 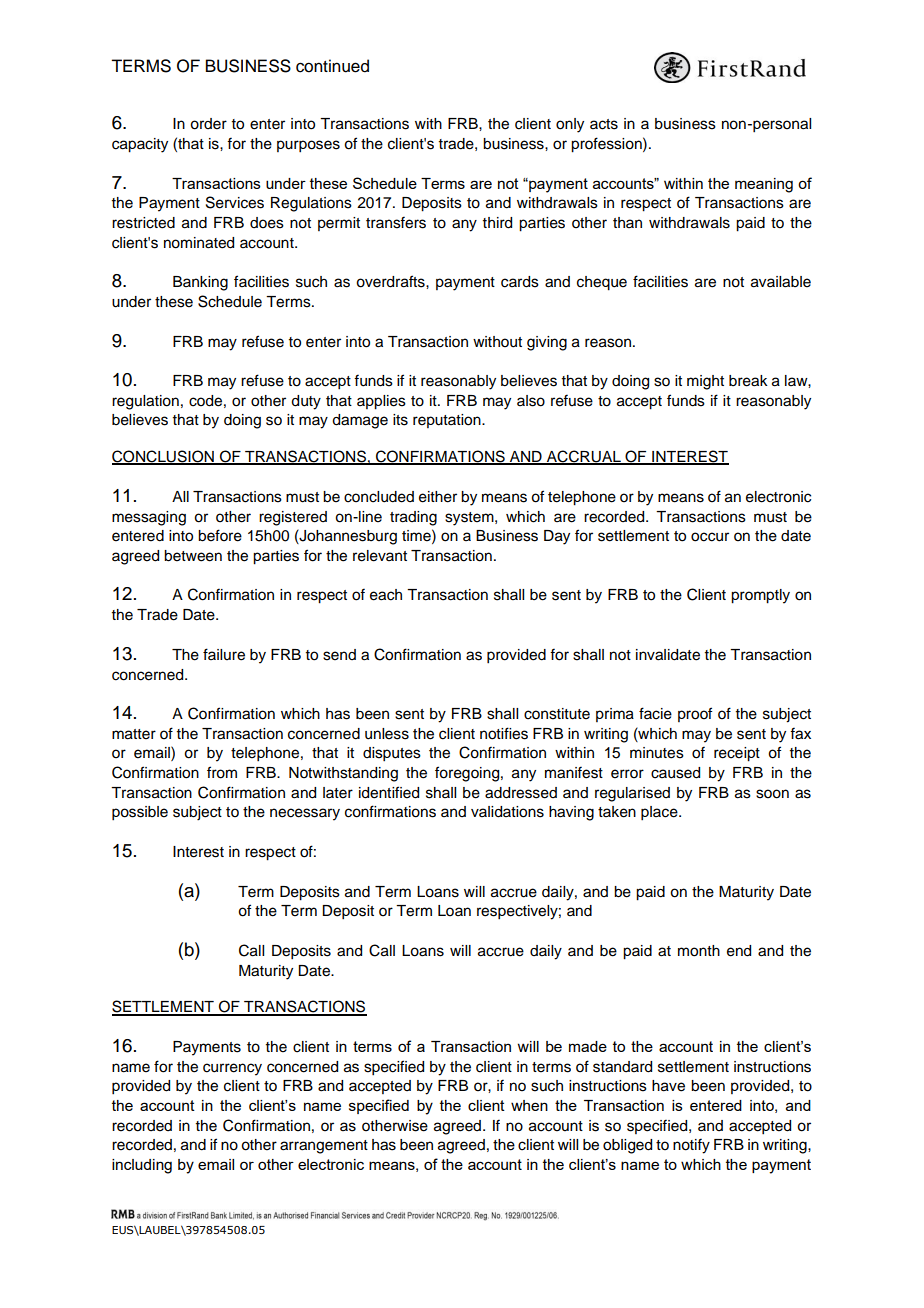 I want to click on meaning, so click(x=764, y=185).
